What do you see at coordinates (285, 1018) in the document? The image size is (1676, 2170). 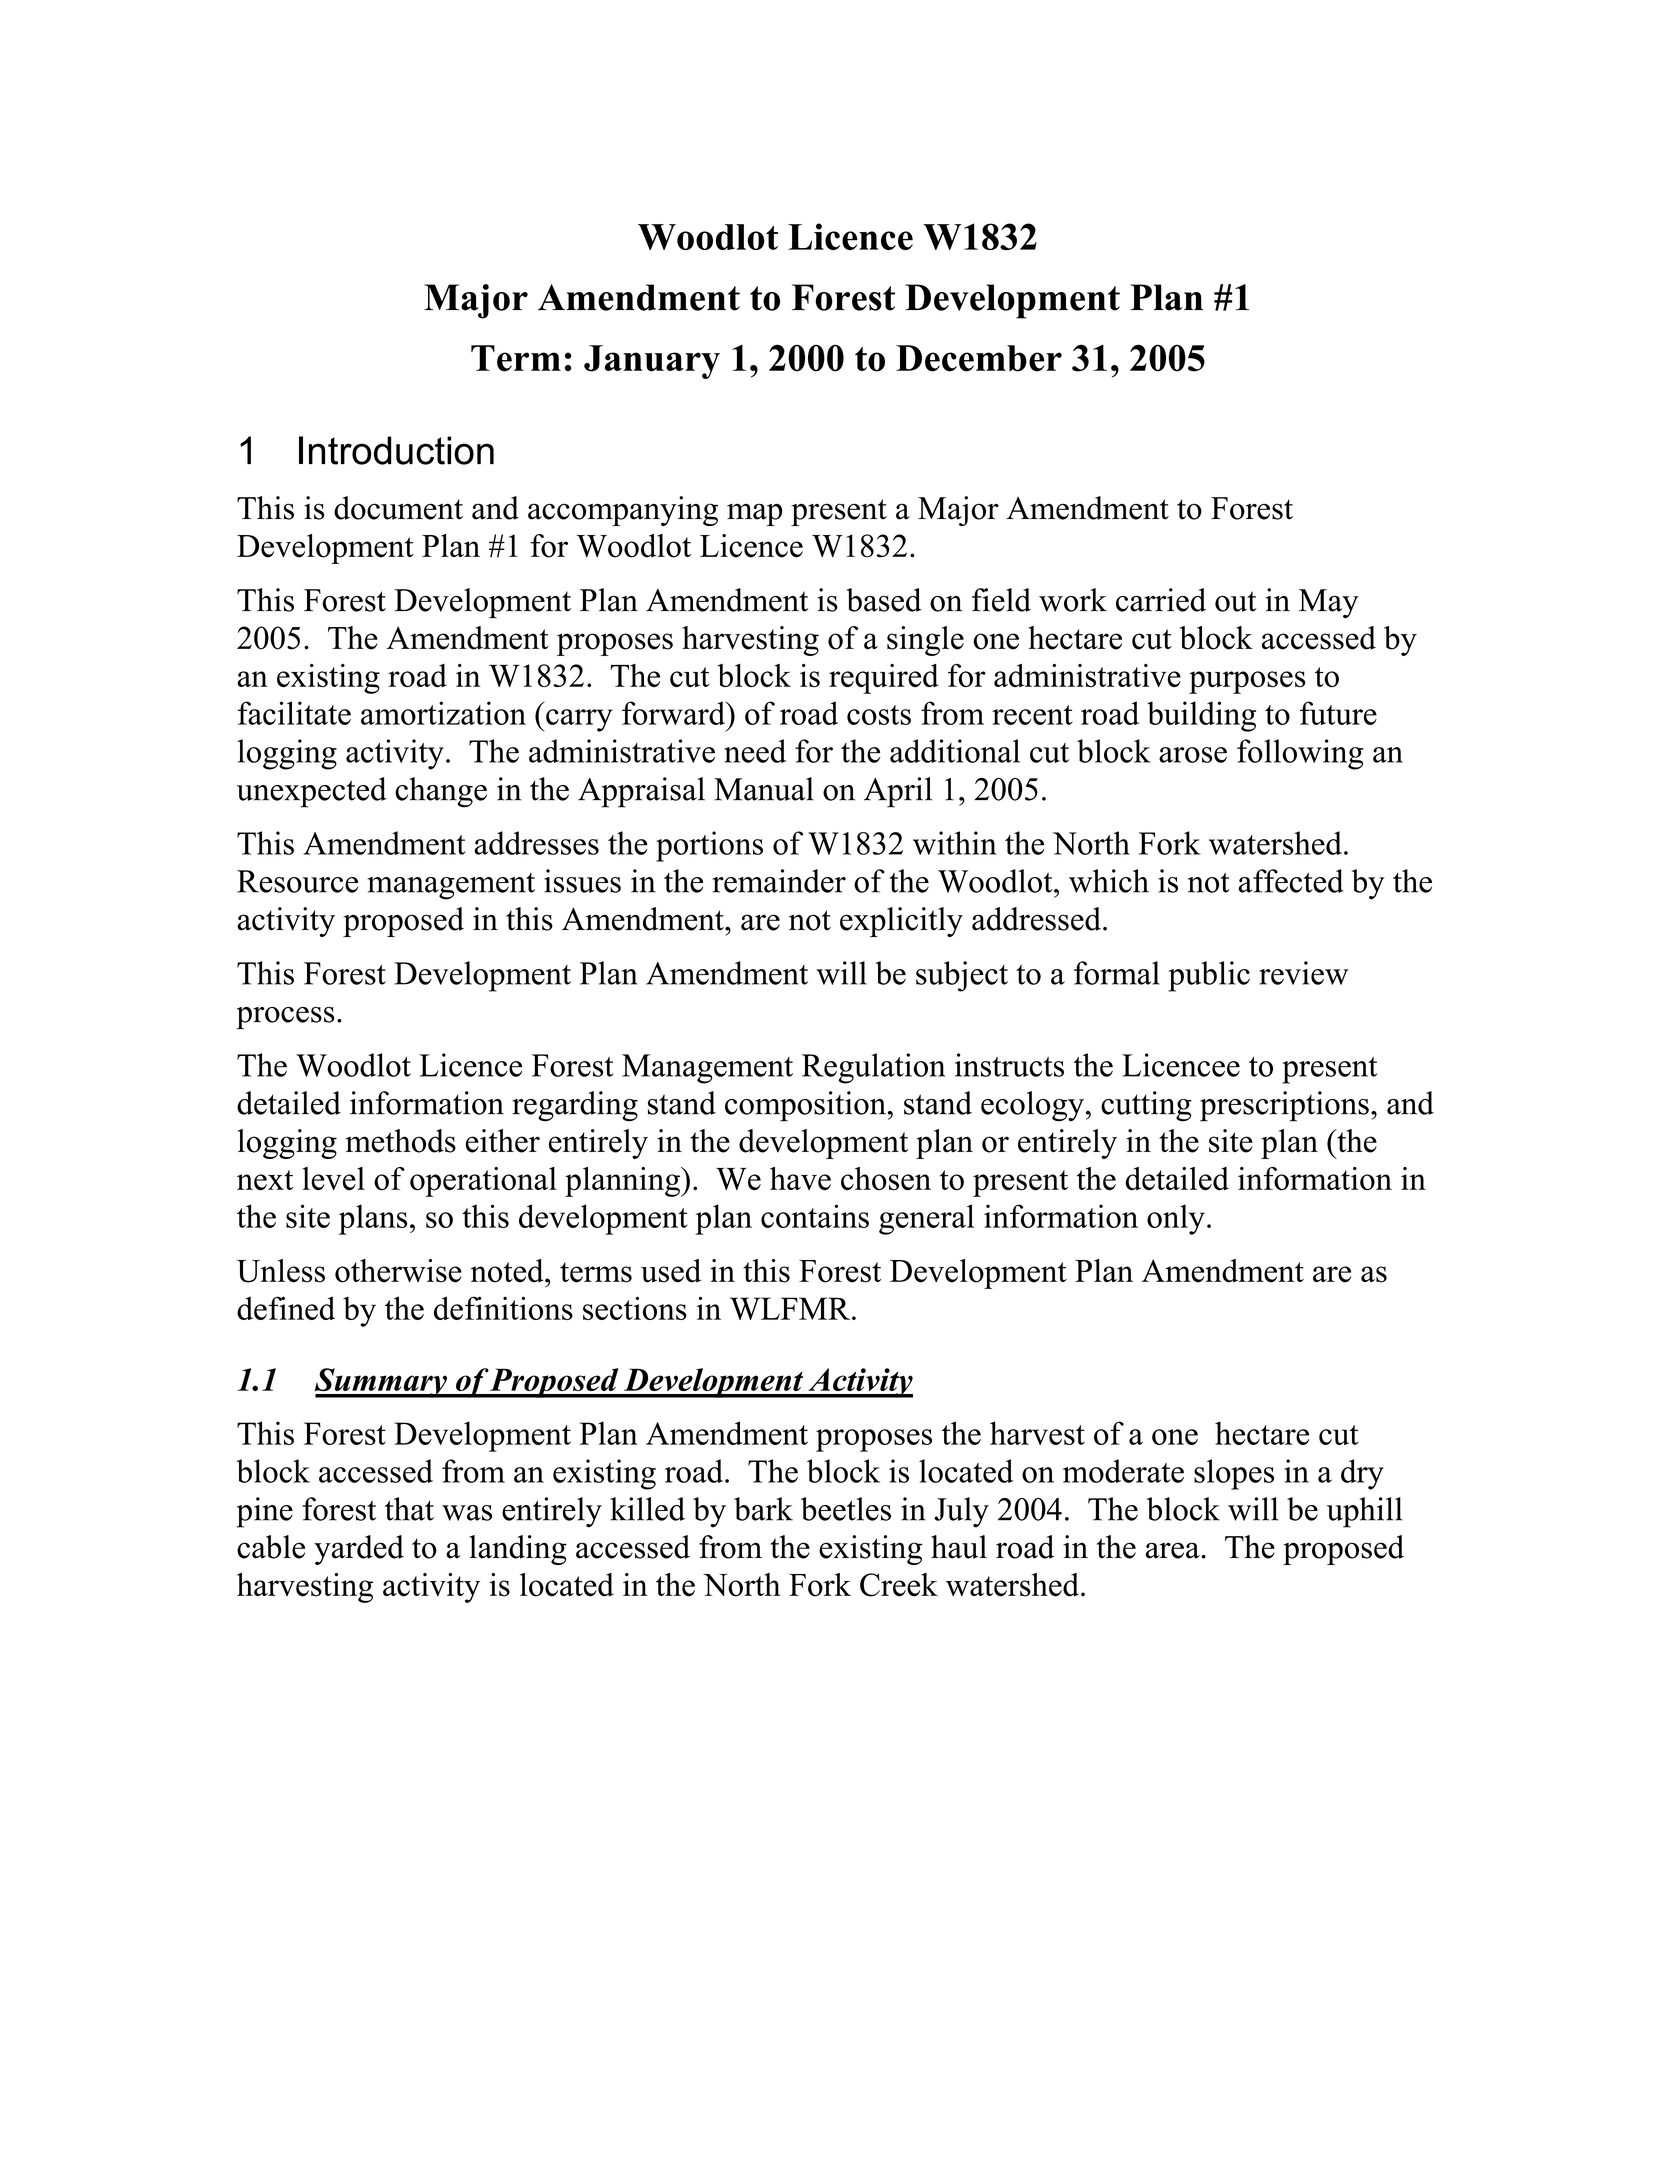 I see `process` at bounding box center [285, 1018].
